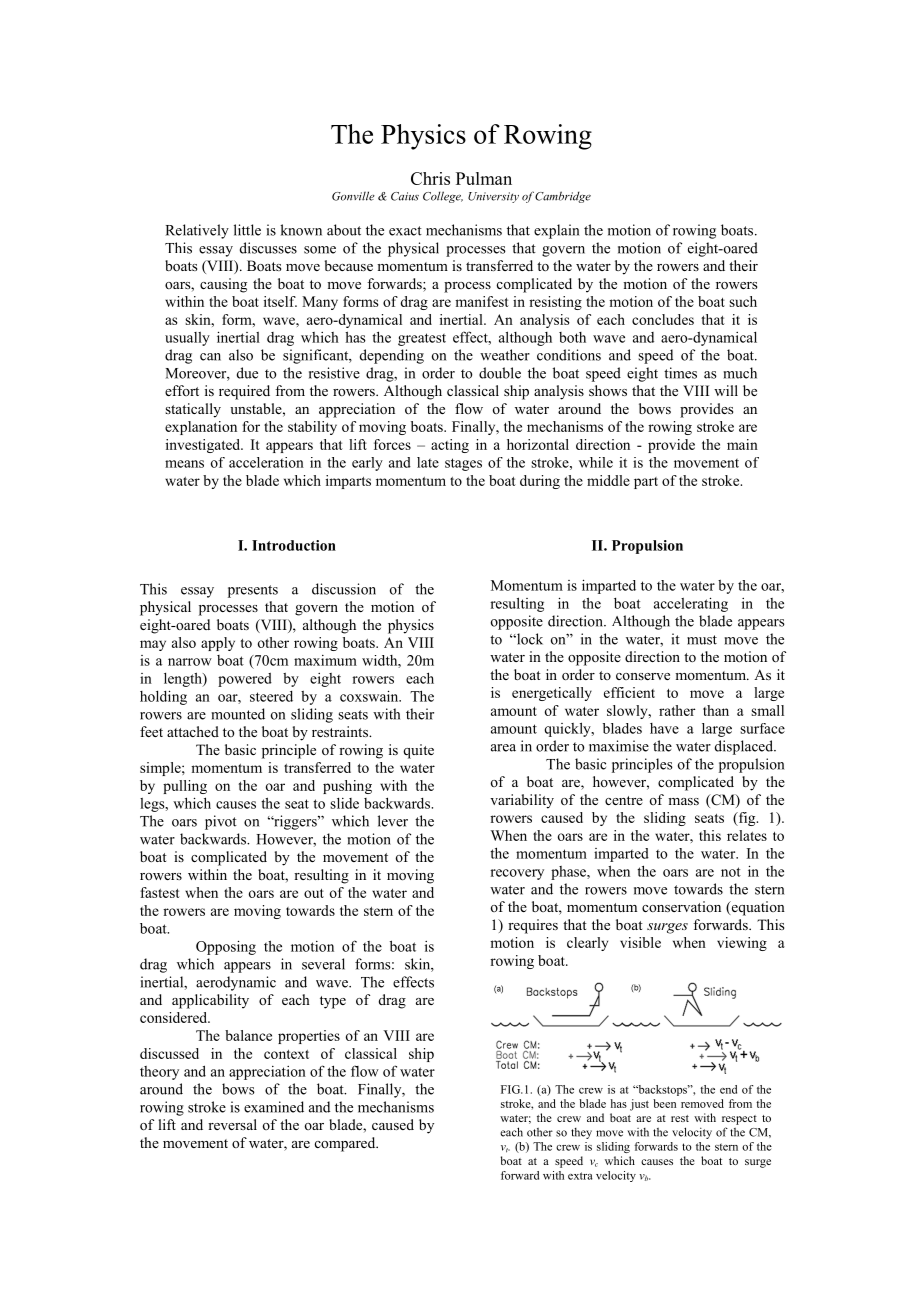 This screenshot has width=924, height=1308. I want to click on College, so click(443, 197).
